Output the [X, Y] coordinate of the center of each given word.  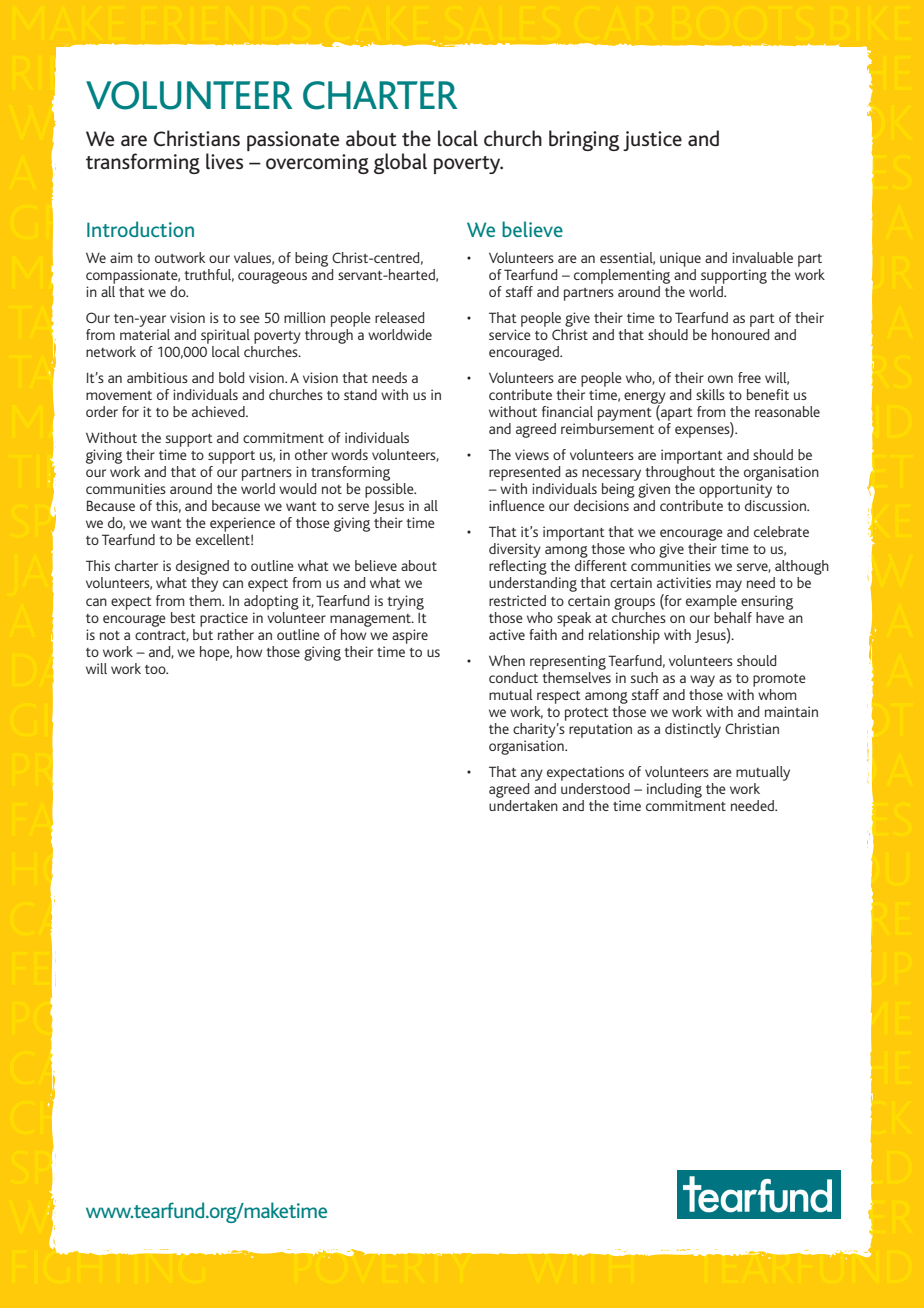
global [400, 163]
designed [202, 569]
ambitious [157, 377]
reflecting [518, 569]
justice [652, 141]
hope [216, 653]
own [720, 379]
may [729, 586]
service [510, 334]
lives [224, 161]
